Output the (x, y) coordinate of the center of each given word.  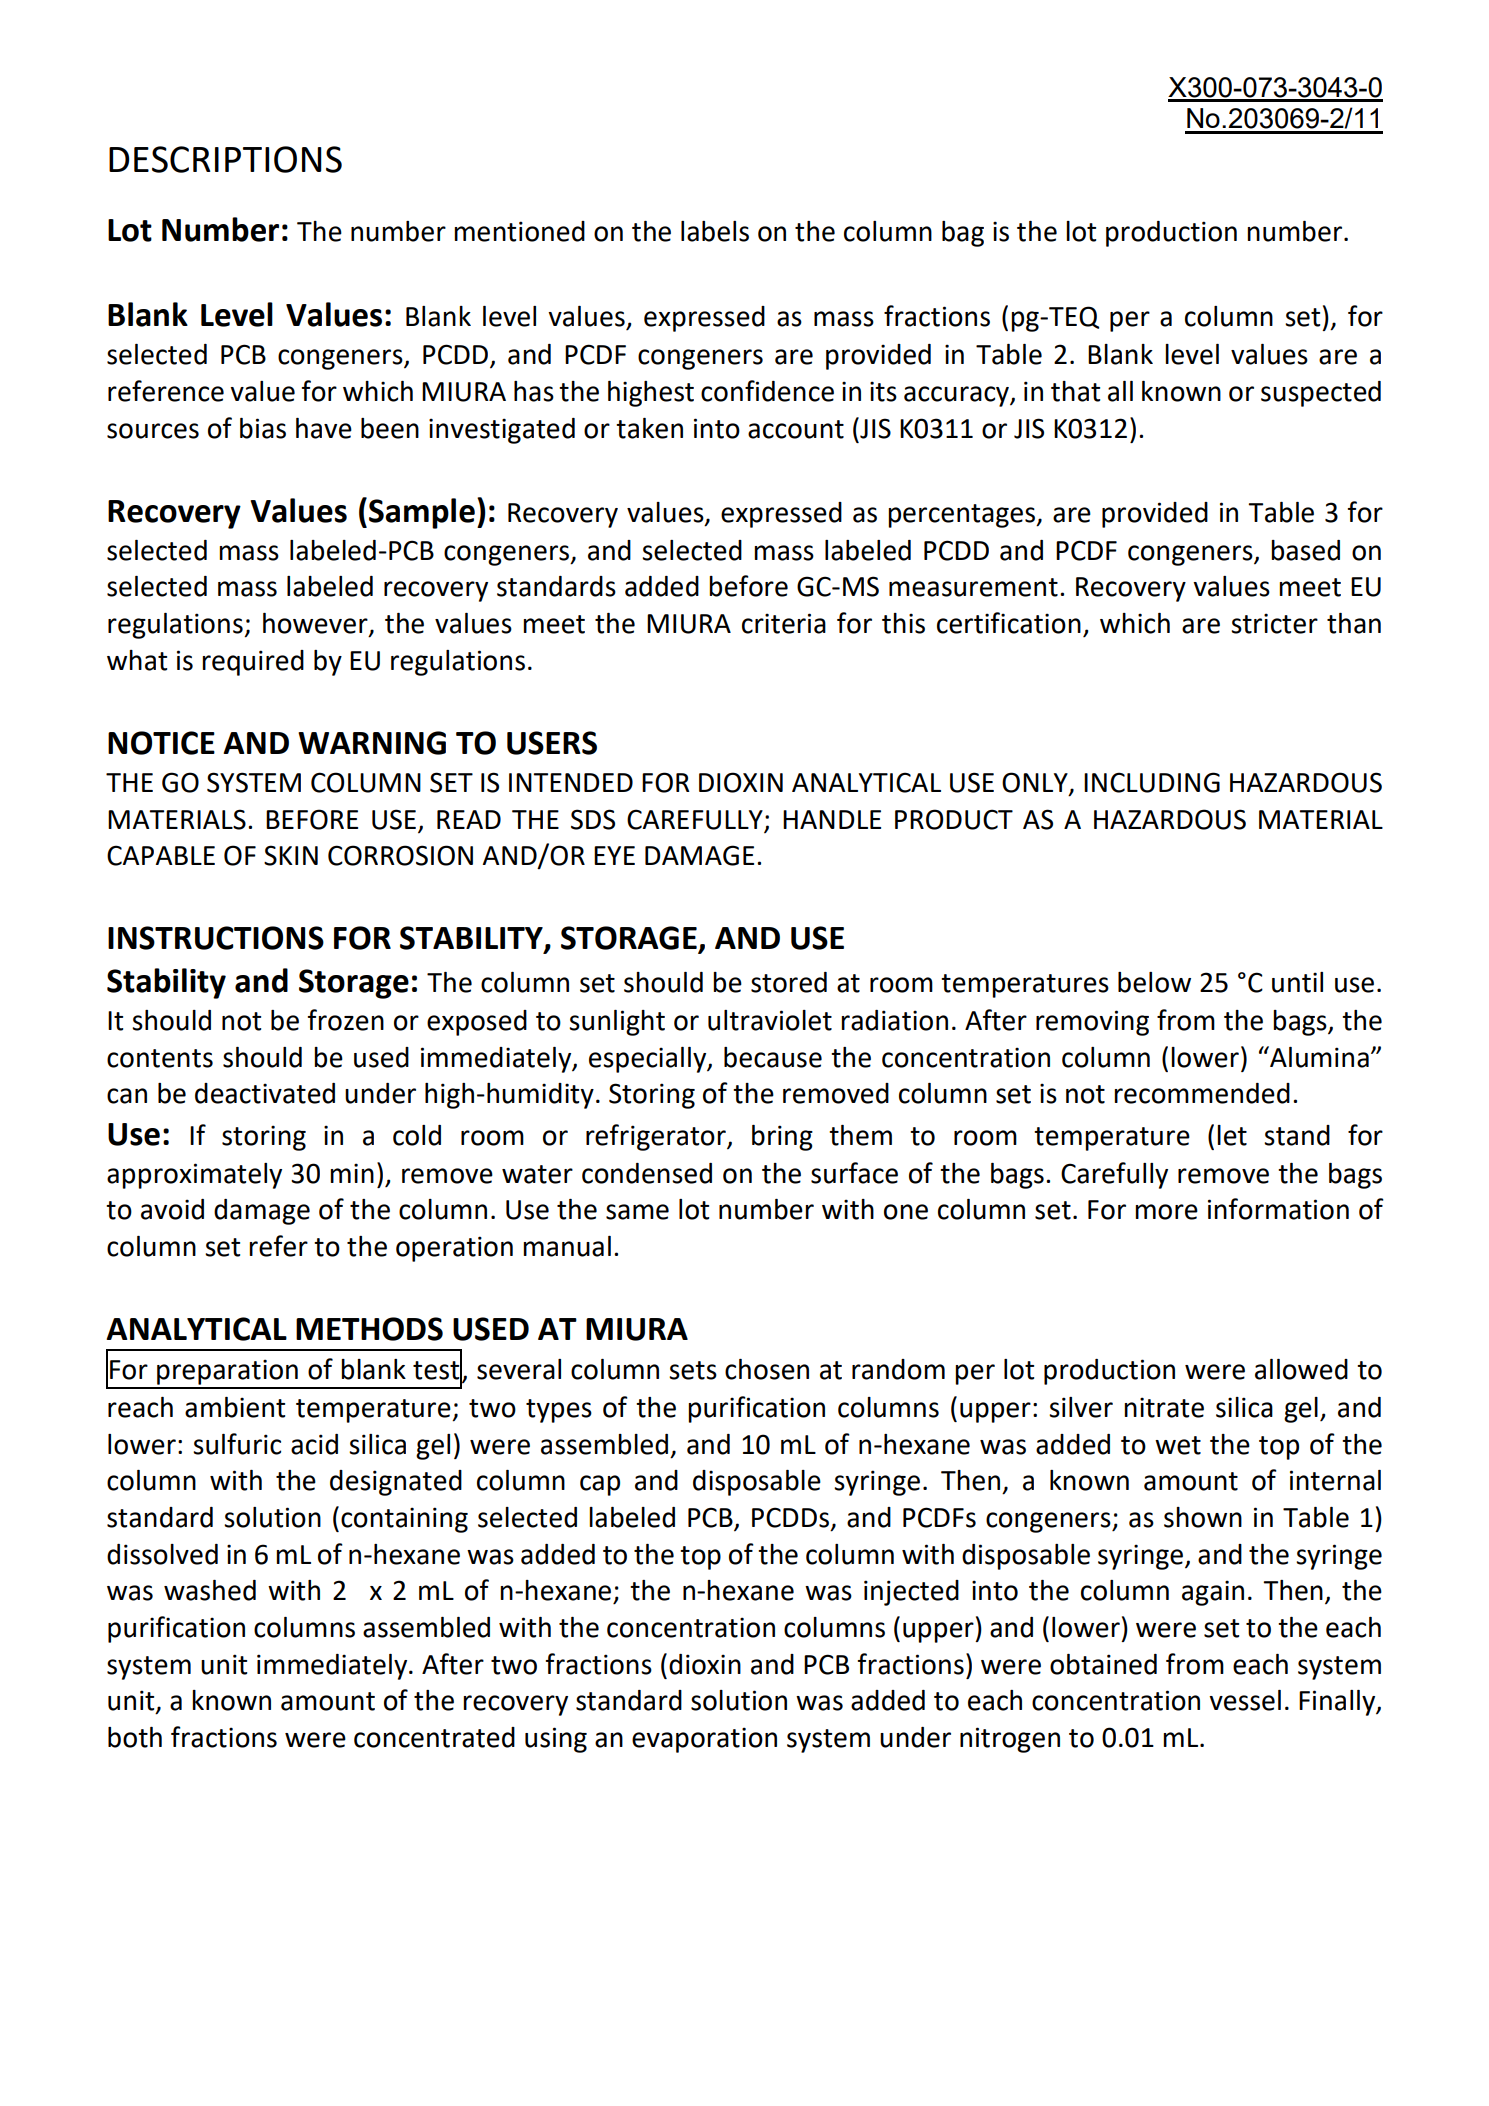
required (253, 663)
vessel (1245, 1700)
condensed (647, 1173)
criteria (784, 623)
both (135, 1737)
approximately (194, 1176)
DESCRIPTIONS (225, 159)
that (1075, 391)
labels (715, 231)
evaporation (704, 1740)
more (1166, 1212)
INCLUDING (1152, 782)
